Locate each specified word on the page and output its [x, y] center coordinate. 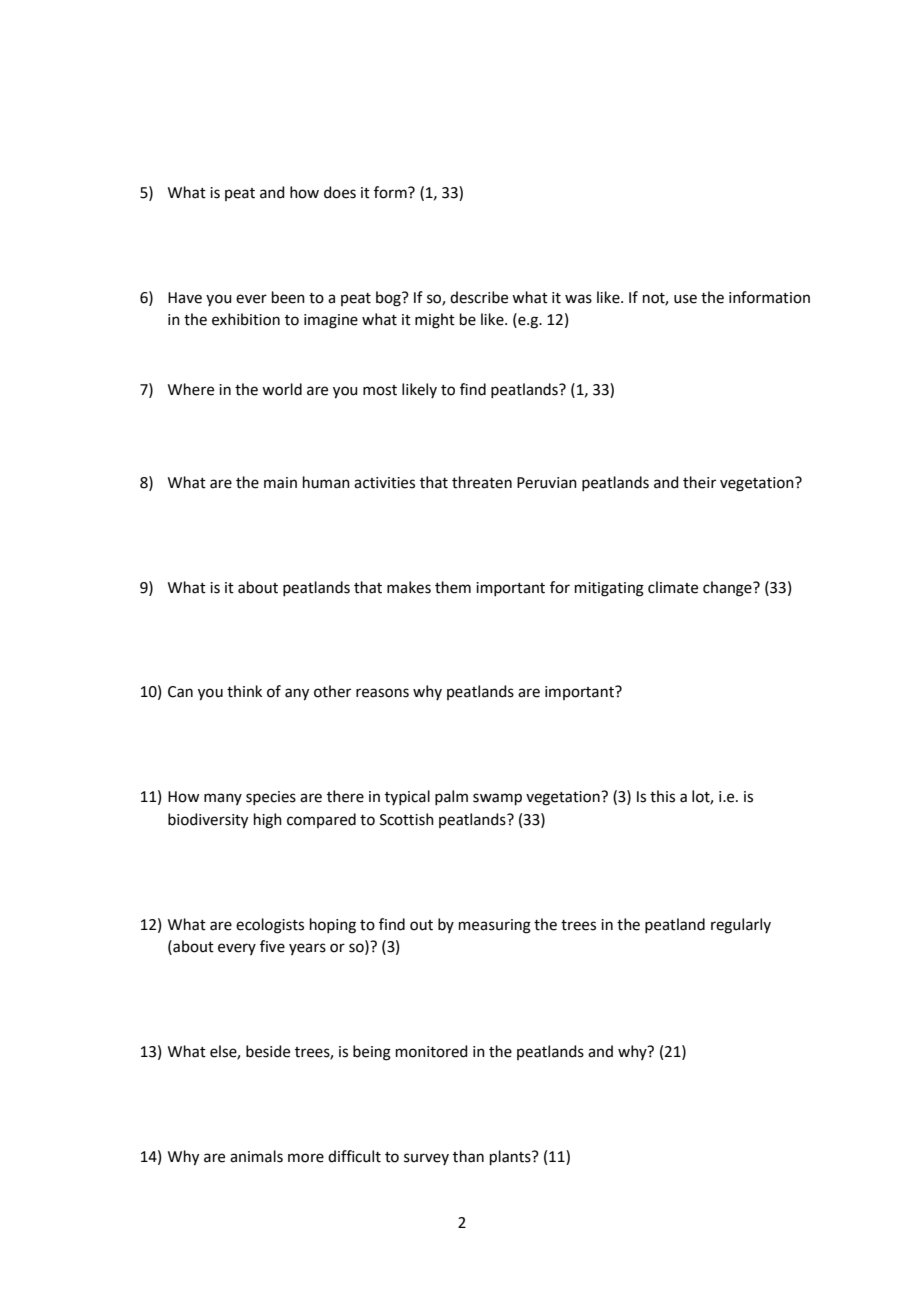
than [468, 1156]
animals [256, 1156]
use [685, 299]
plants [511, 1157]
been [288, 297]
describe [479, 297]
